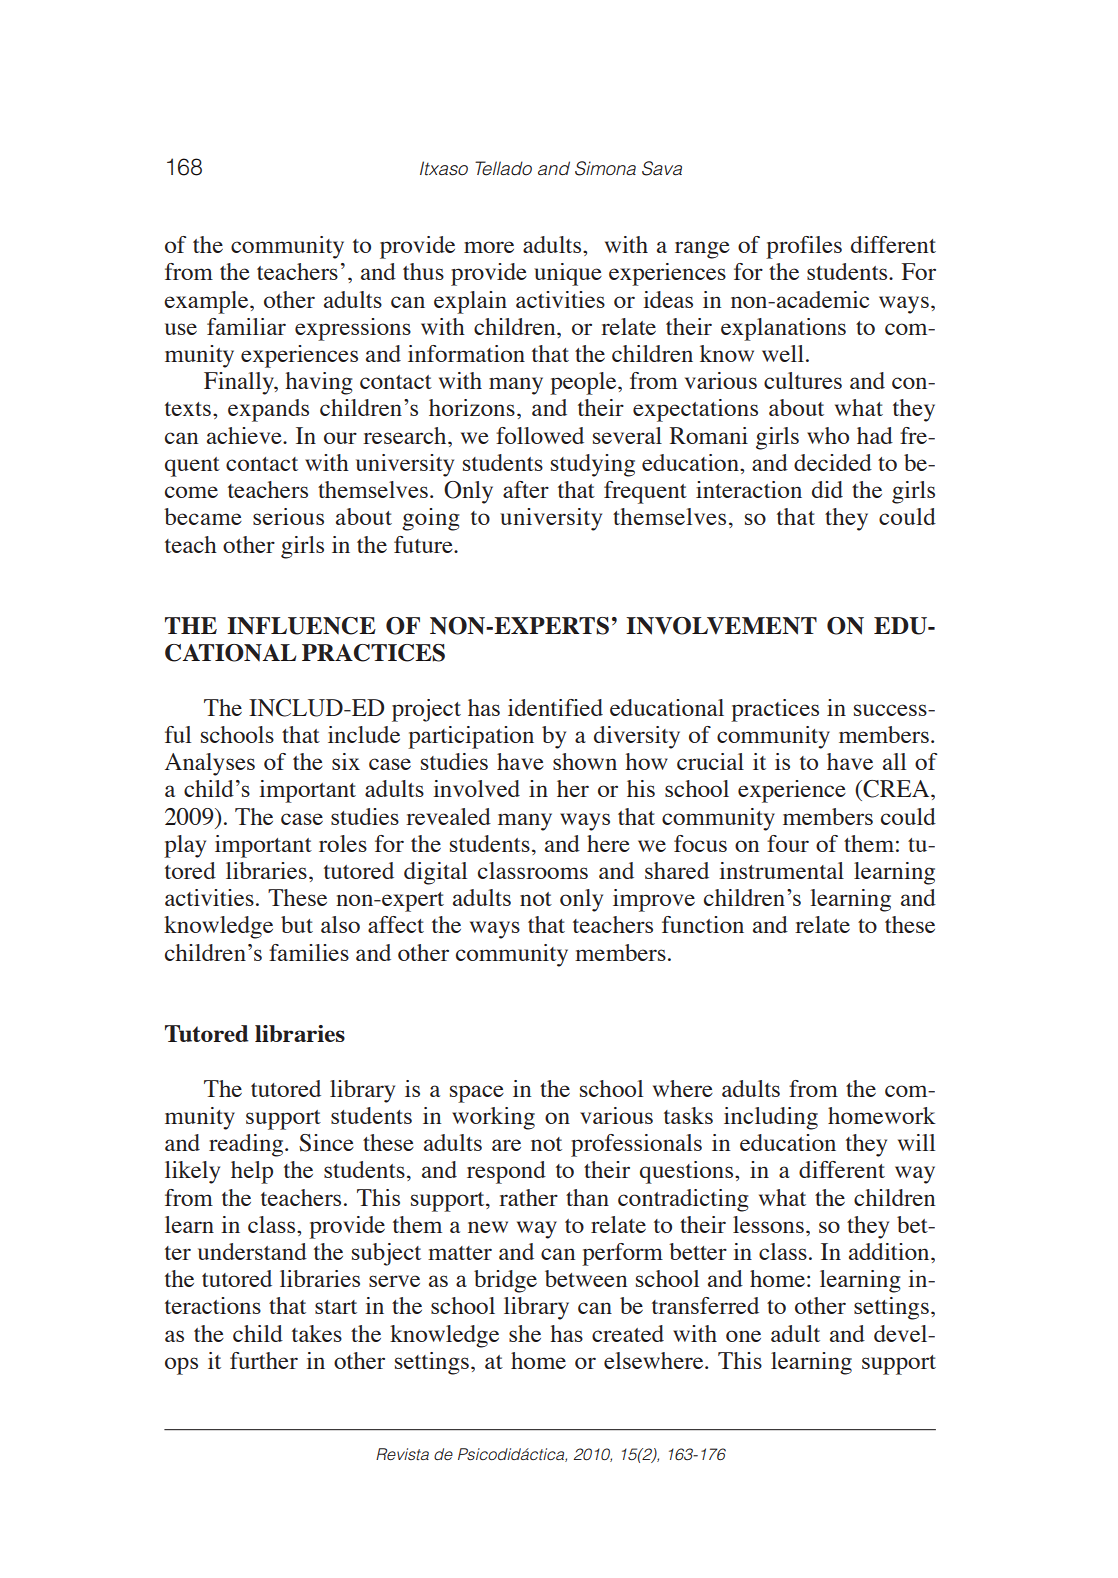 This screenshot has width=1118, height=1578. Describe the element at coordinates (788, 843) in the screenshot. I see `four` at that location.
